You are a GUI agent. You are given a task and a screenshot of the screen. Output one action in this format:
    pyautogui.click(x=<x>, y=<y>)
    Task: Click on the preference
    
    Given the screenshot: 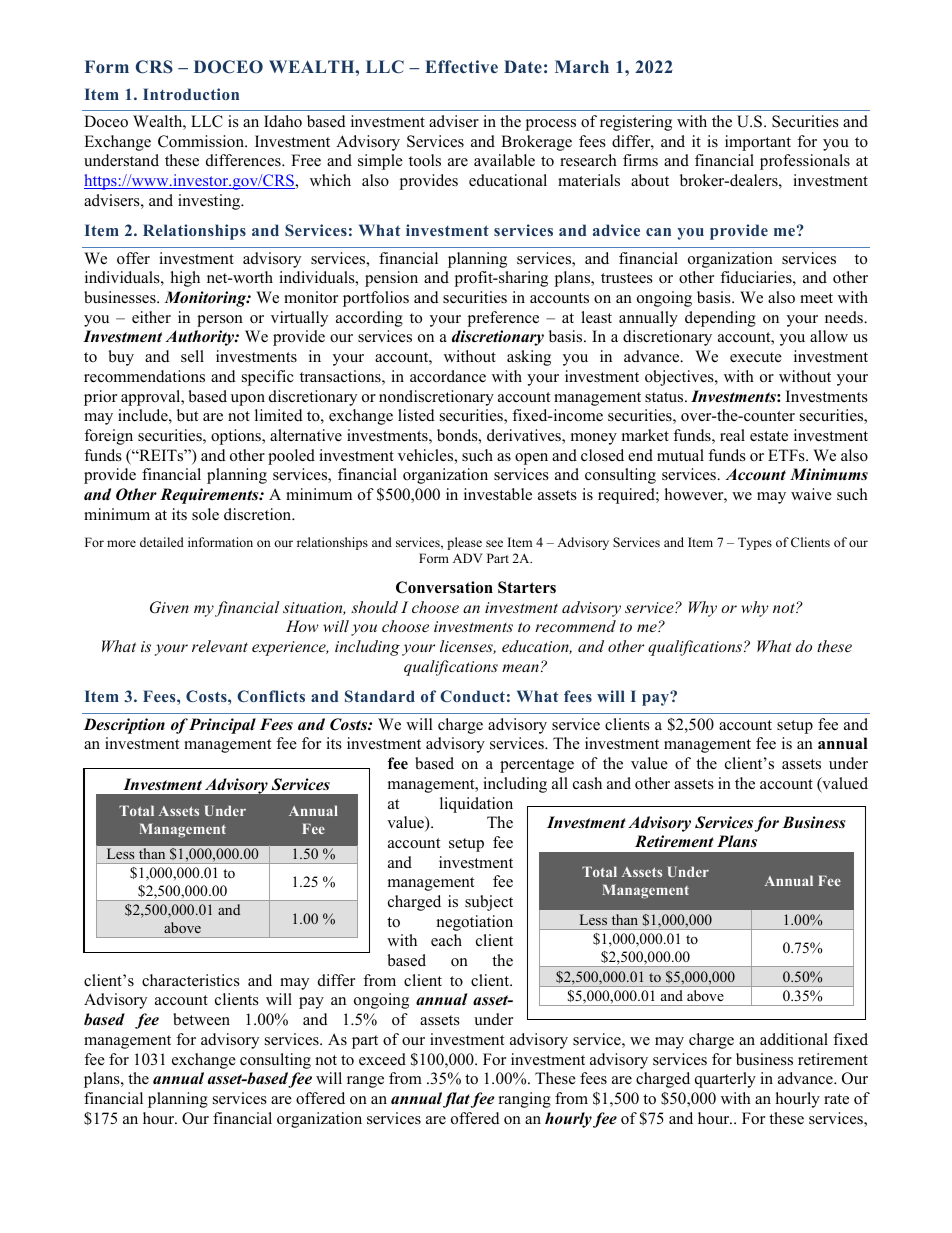 What is the action you would take?
    pyautogui.click(x=503, y=319)
